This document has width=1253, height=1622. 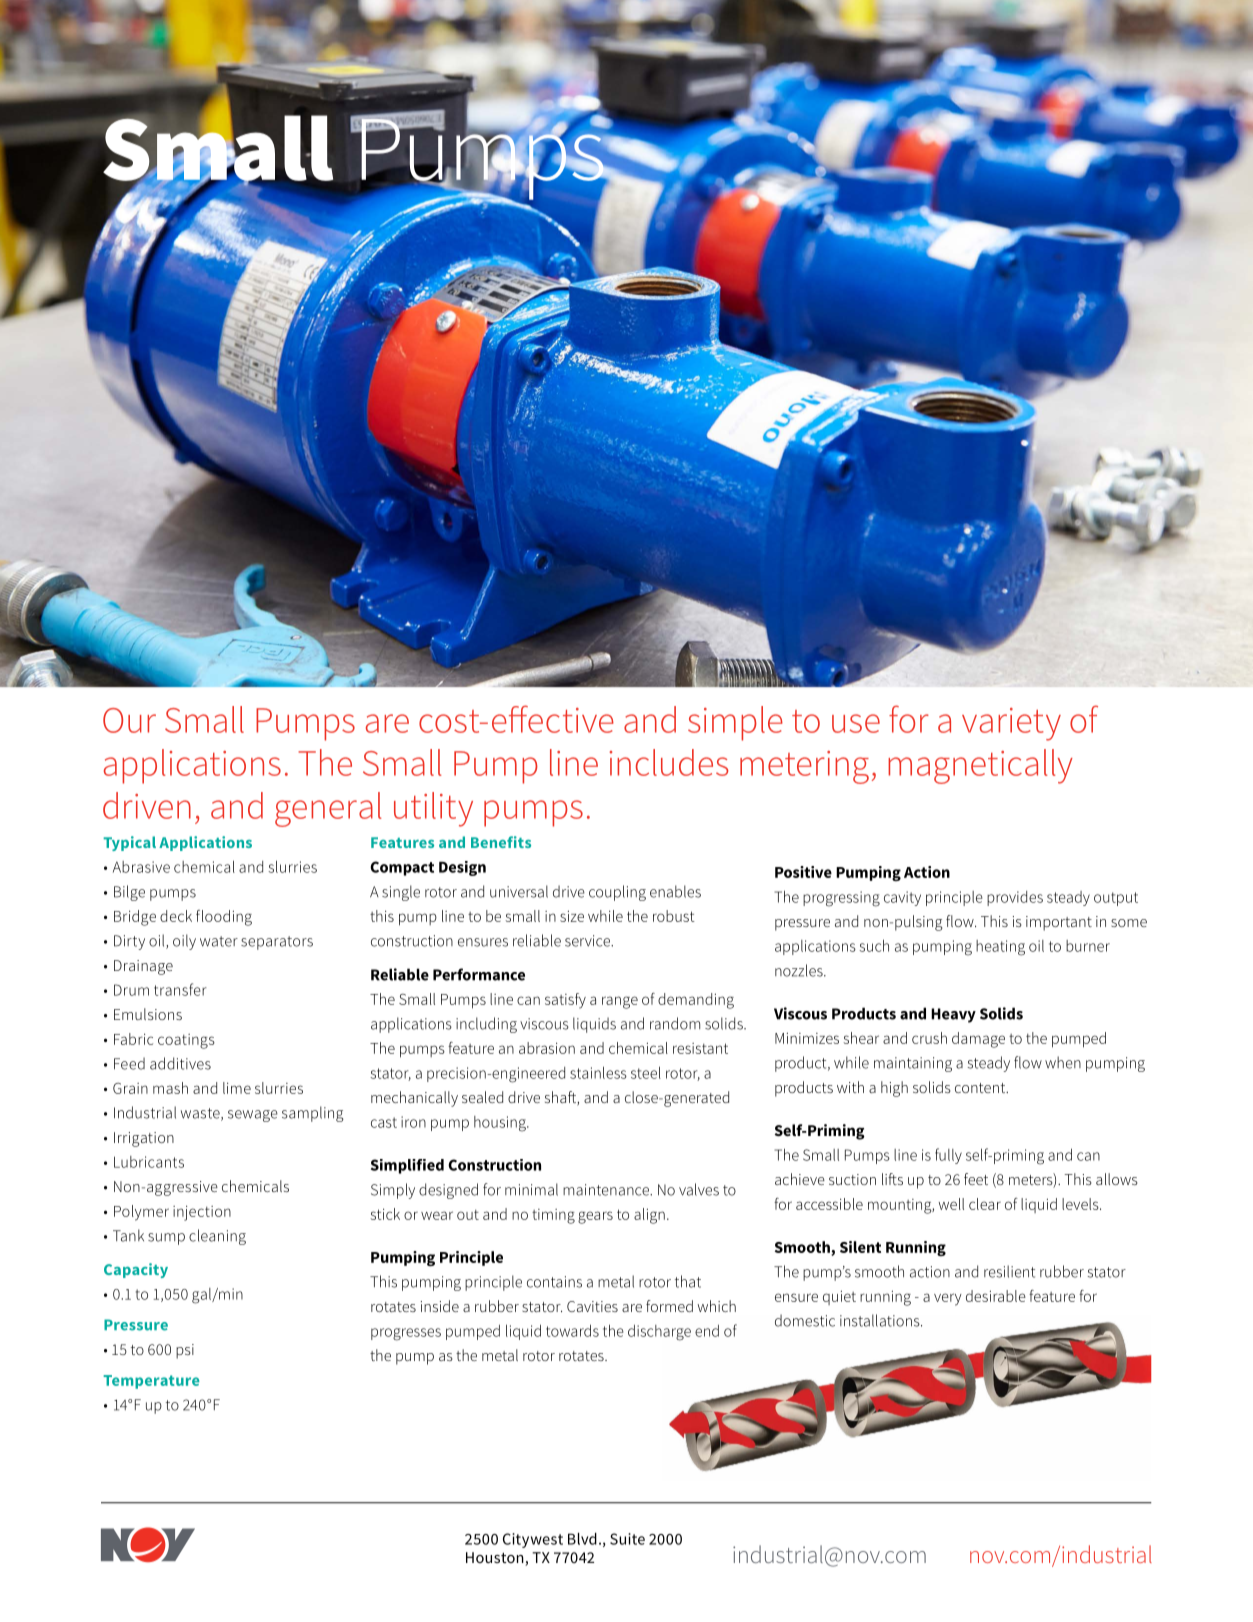 What do you see at coordinates (996, 1296) in the document?
I see `desirable` at bounding box center [996, 1296].
